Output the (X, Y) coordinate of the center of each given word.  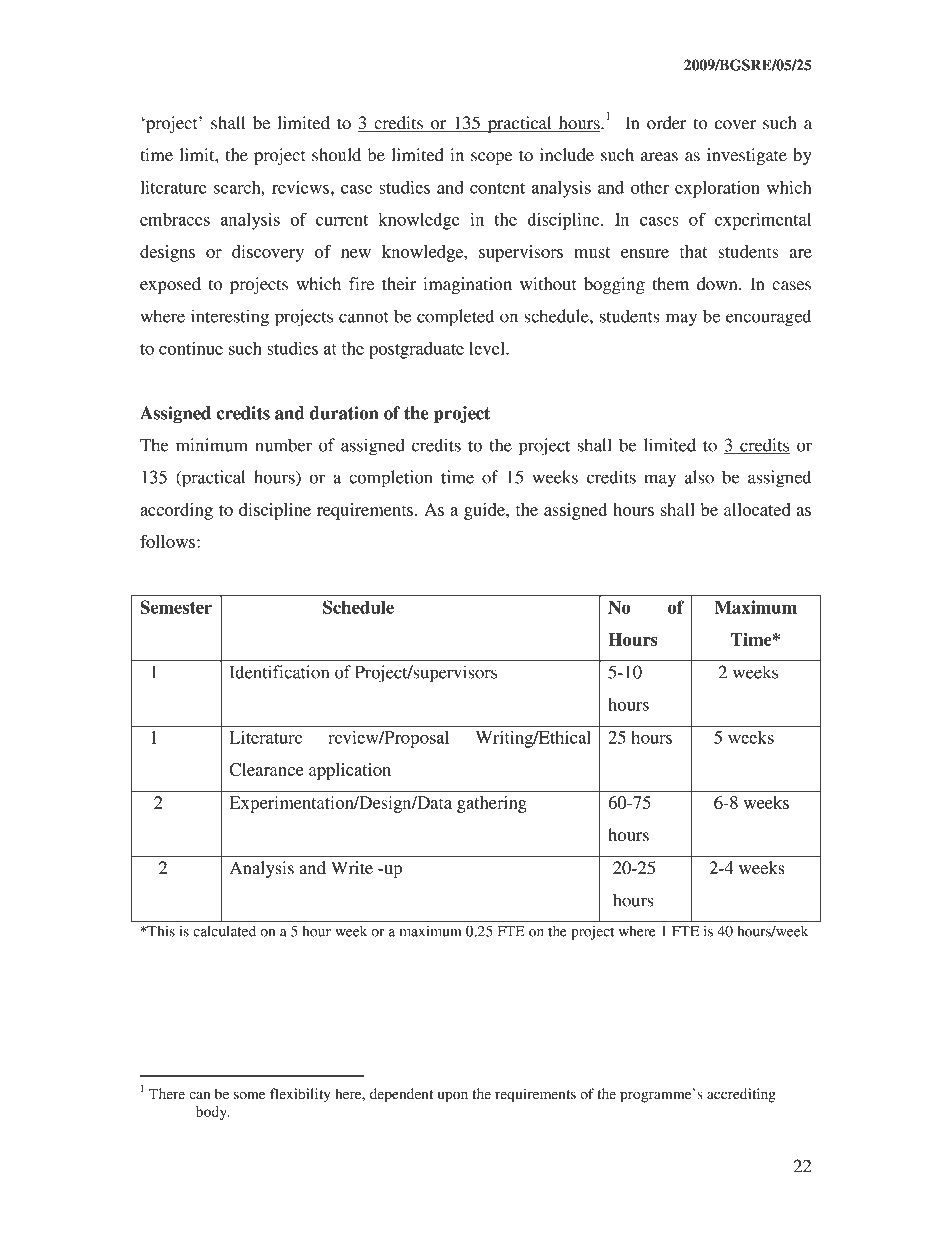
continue (191, 348)
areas (659, 157)
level (488, 348)
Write (352, 867)
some (249, 1095)
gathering (492, 804)
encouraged (768, 318)
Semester (176, 607)
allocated (757, 509)
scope (492, 158)
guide (485, 511)
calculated (225, 931)
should (336, 155)
